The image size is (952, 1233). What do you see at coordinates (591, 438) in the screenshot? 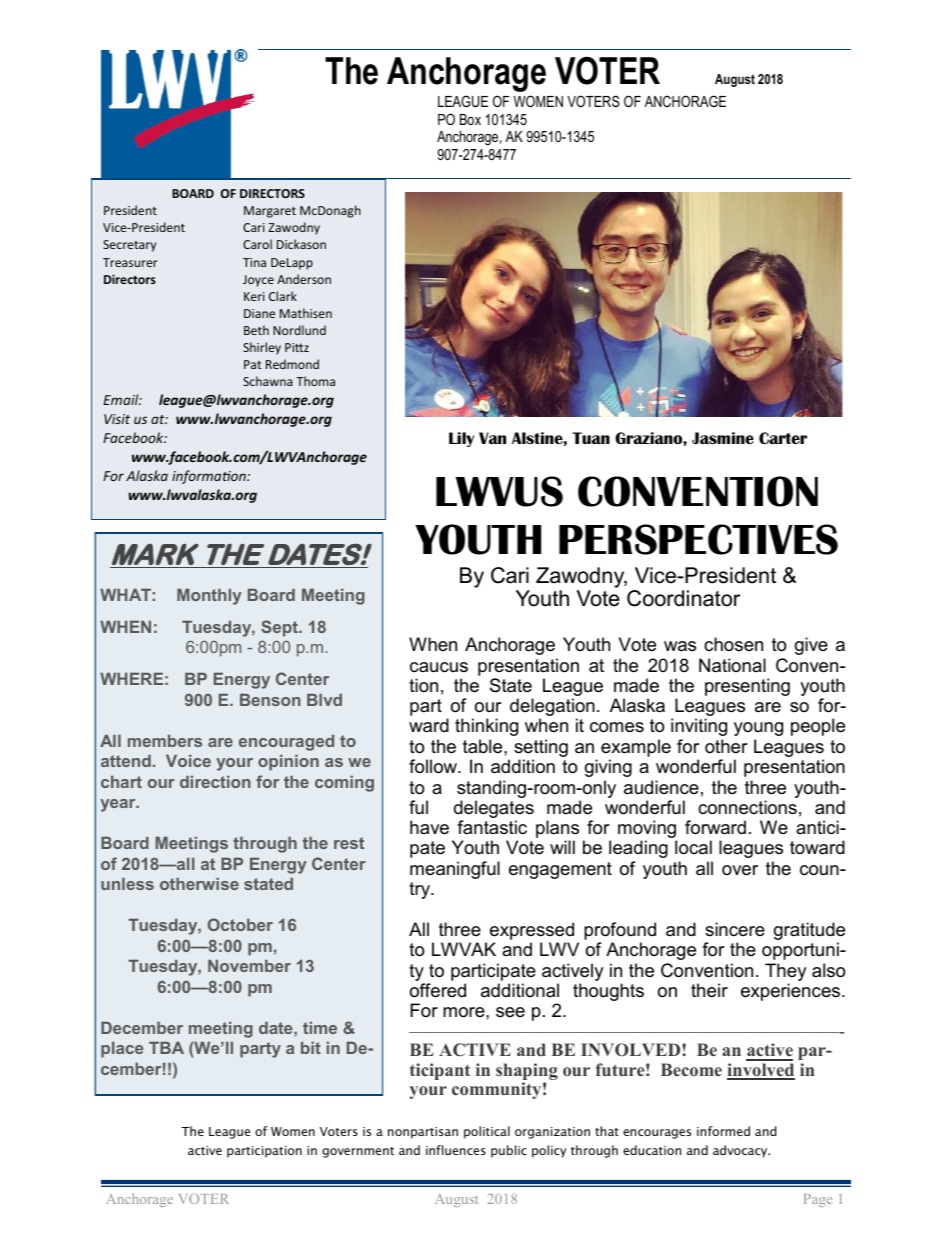
I see `Tuan` at bounding box center [591, 438].
